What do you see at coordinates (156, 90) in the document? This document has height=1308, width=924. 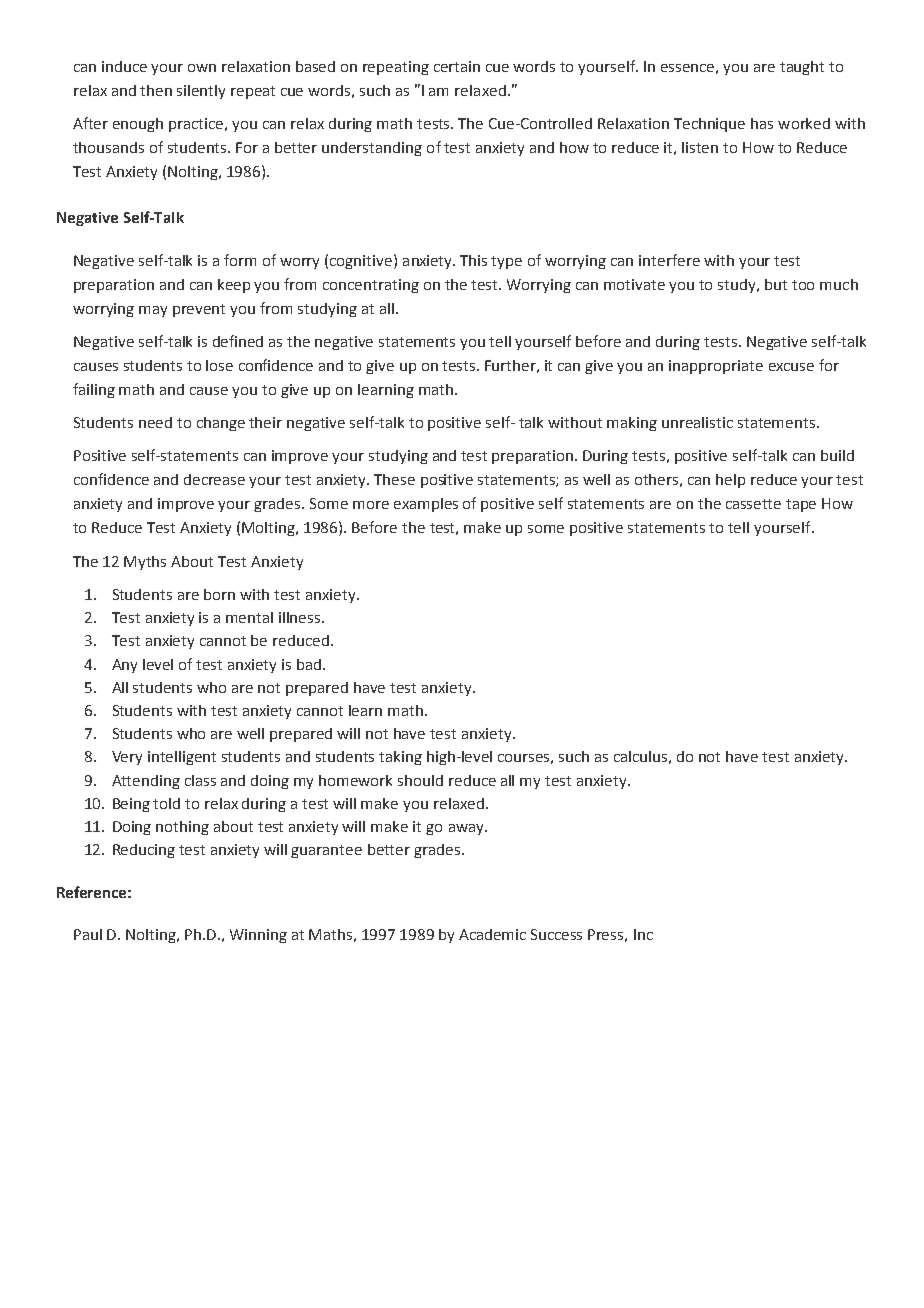 I see `then` at bounding box center [156, 90].
